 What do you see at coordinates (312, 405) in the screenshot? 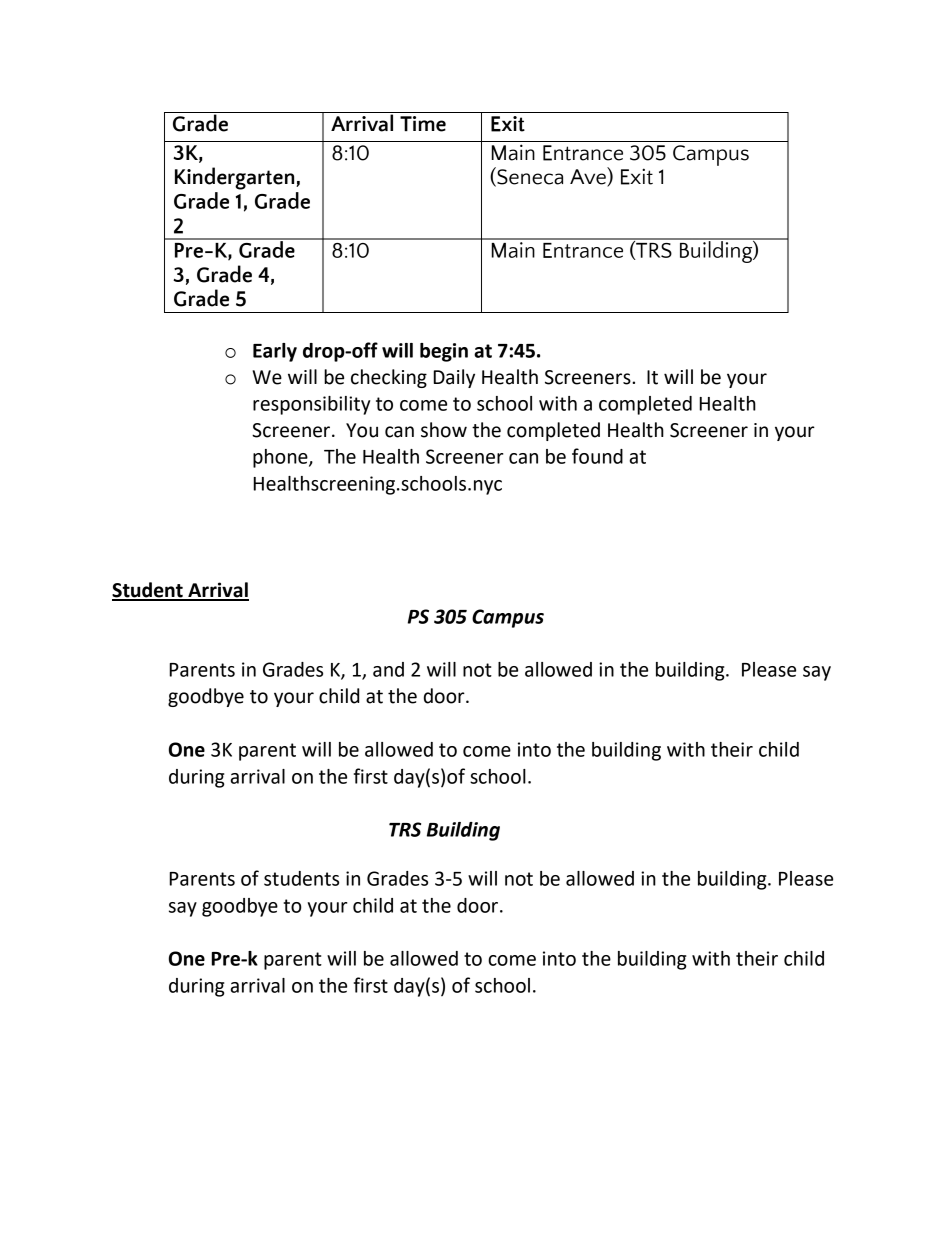
I see `responsibility` at bounding box center [312, 405].
